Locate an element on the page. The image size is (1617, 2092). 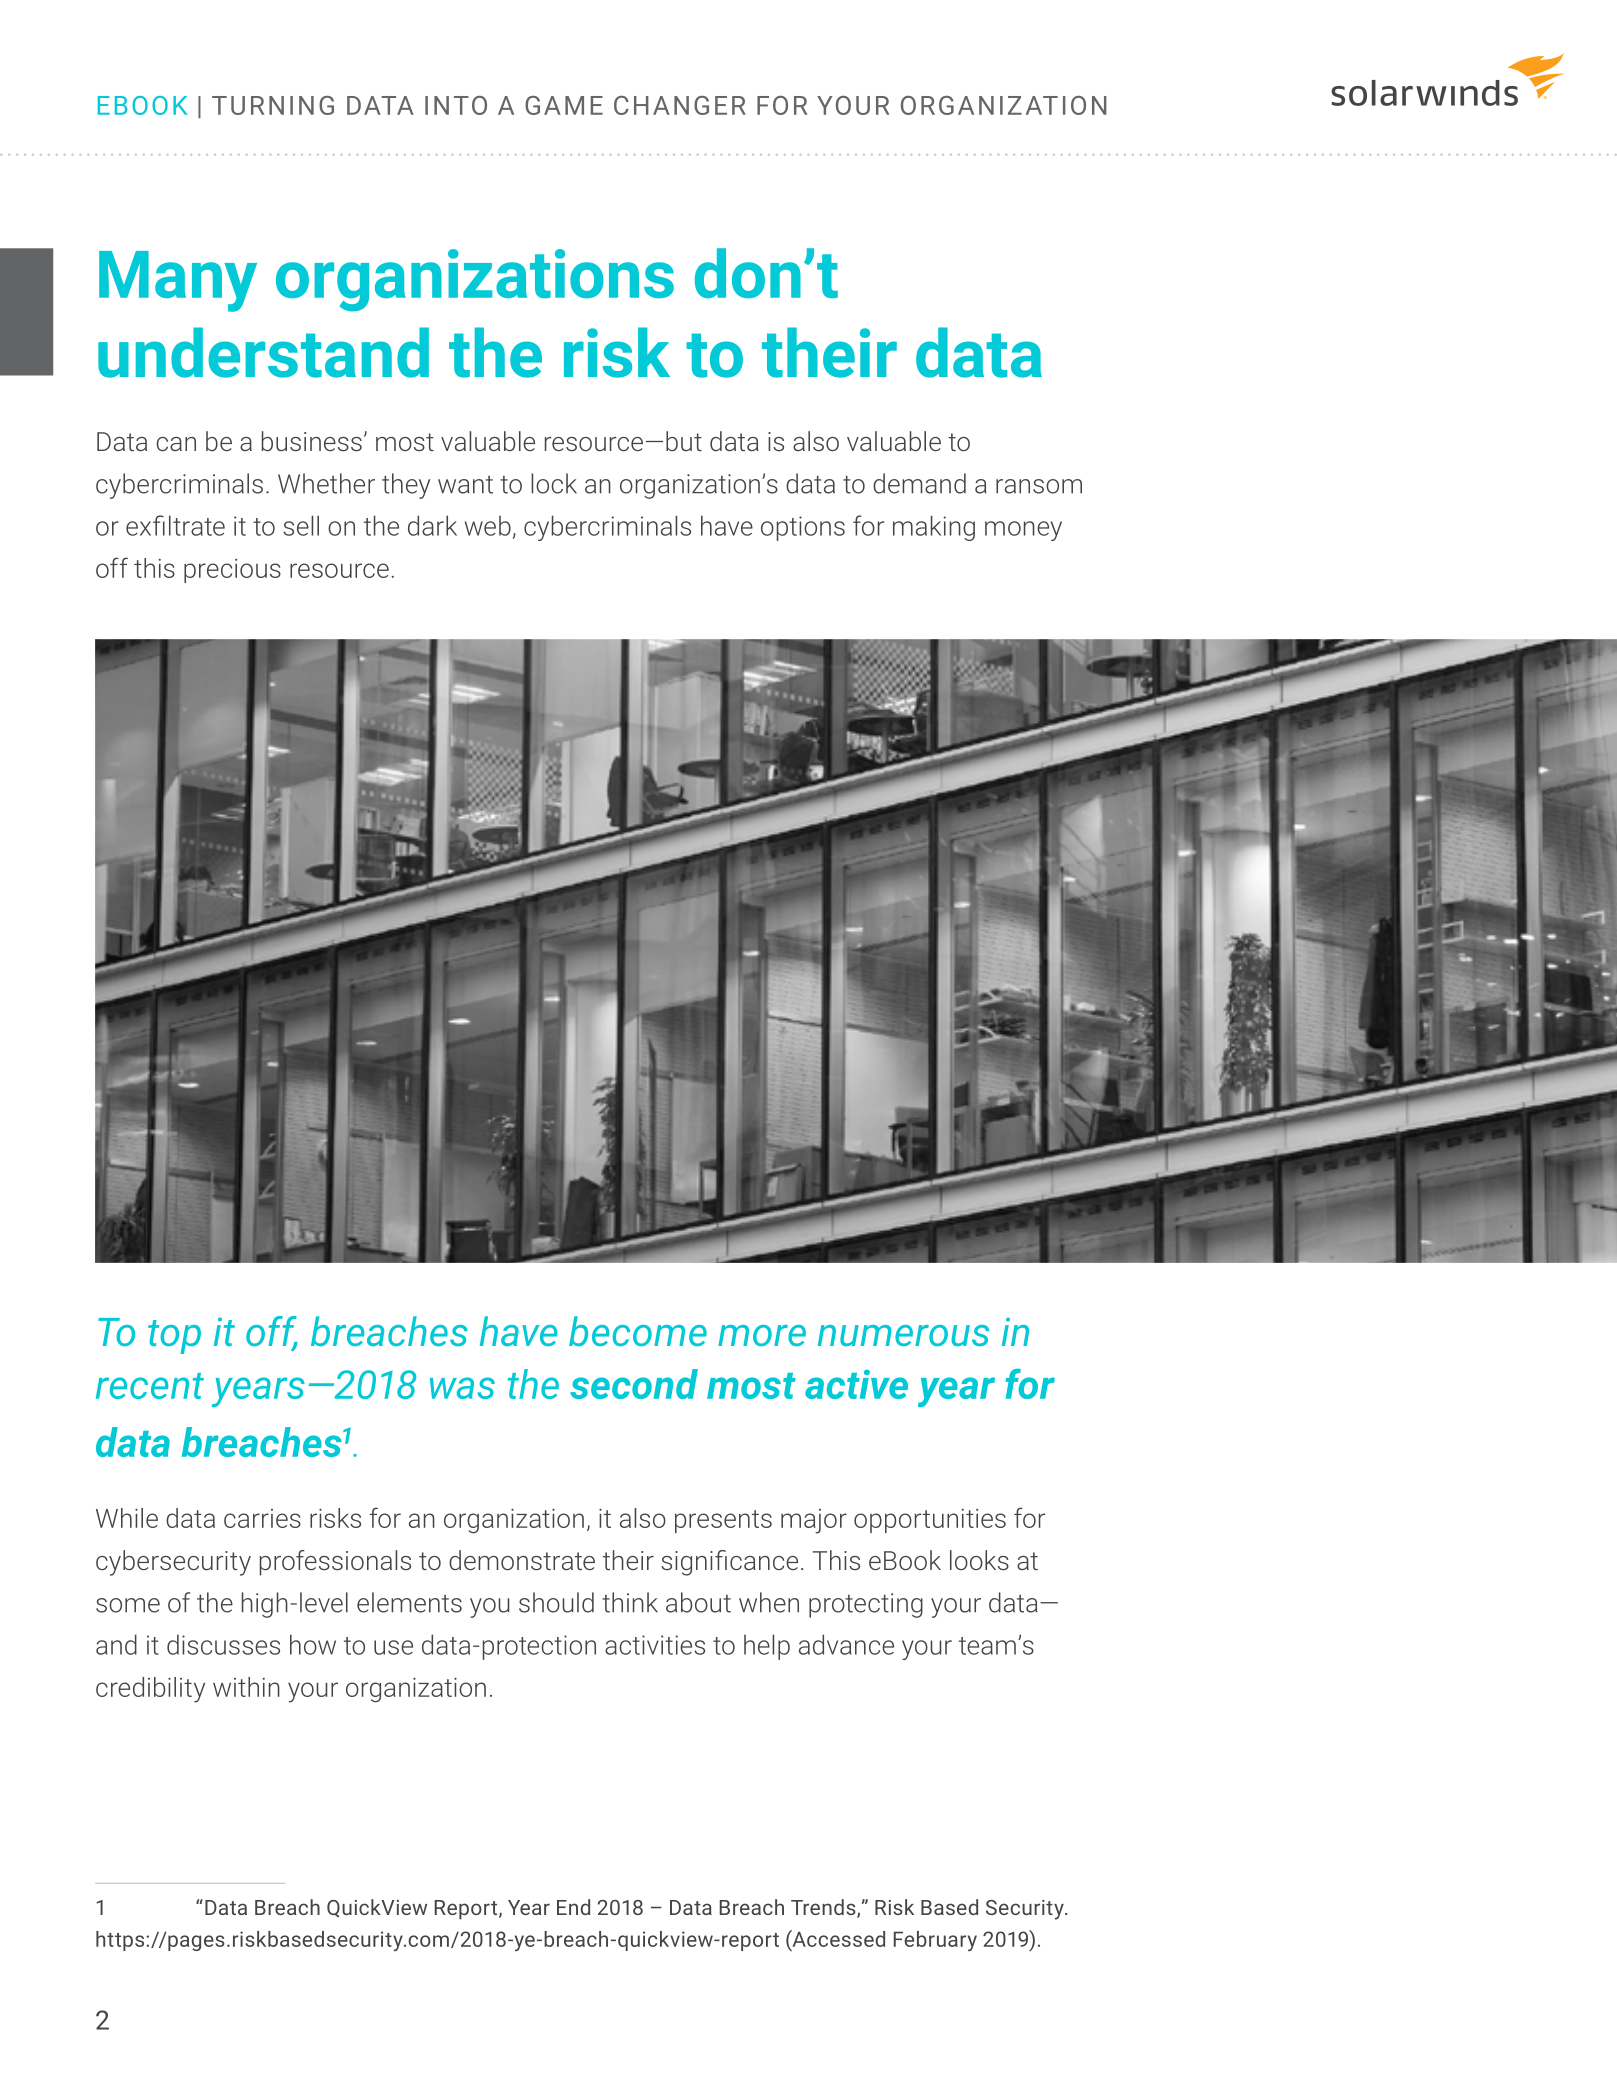
CHANGER is located at coordinates (680, 105).
